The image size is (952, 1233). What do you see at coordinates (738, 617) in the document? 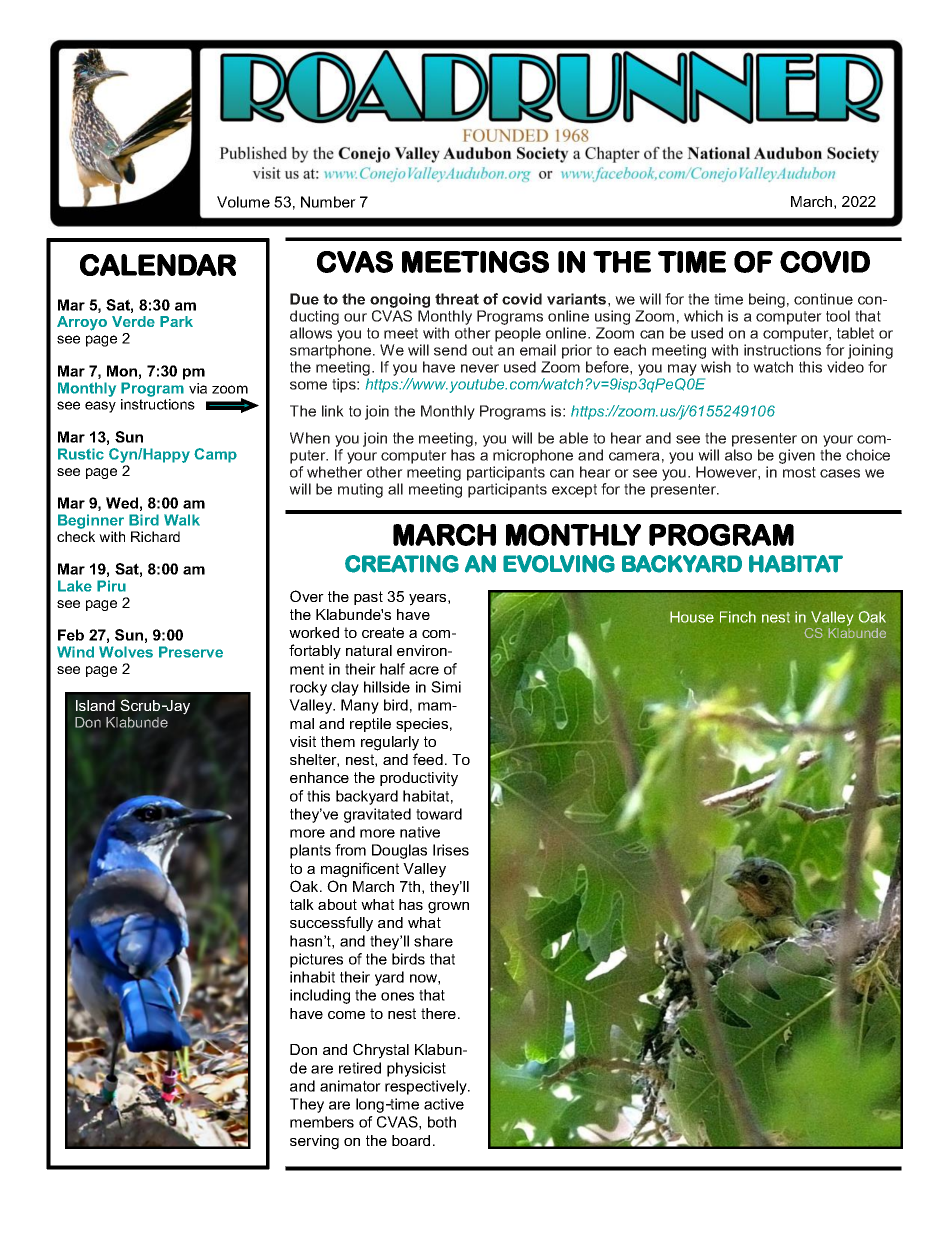
I see `Finch` at bounding box center [738, 617].
